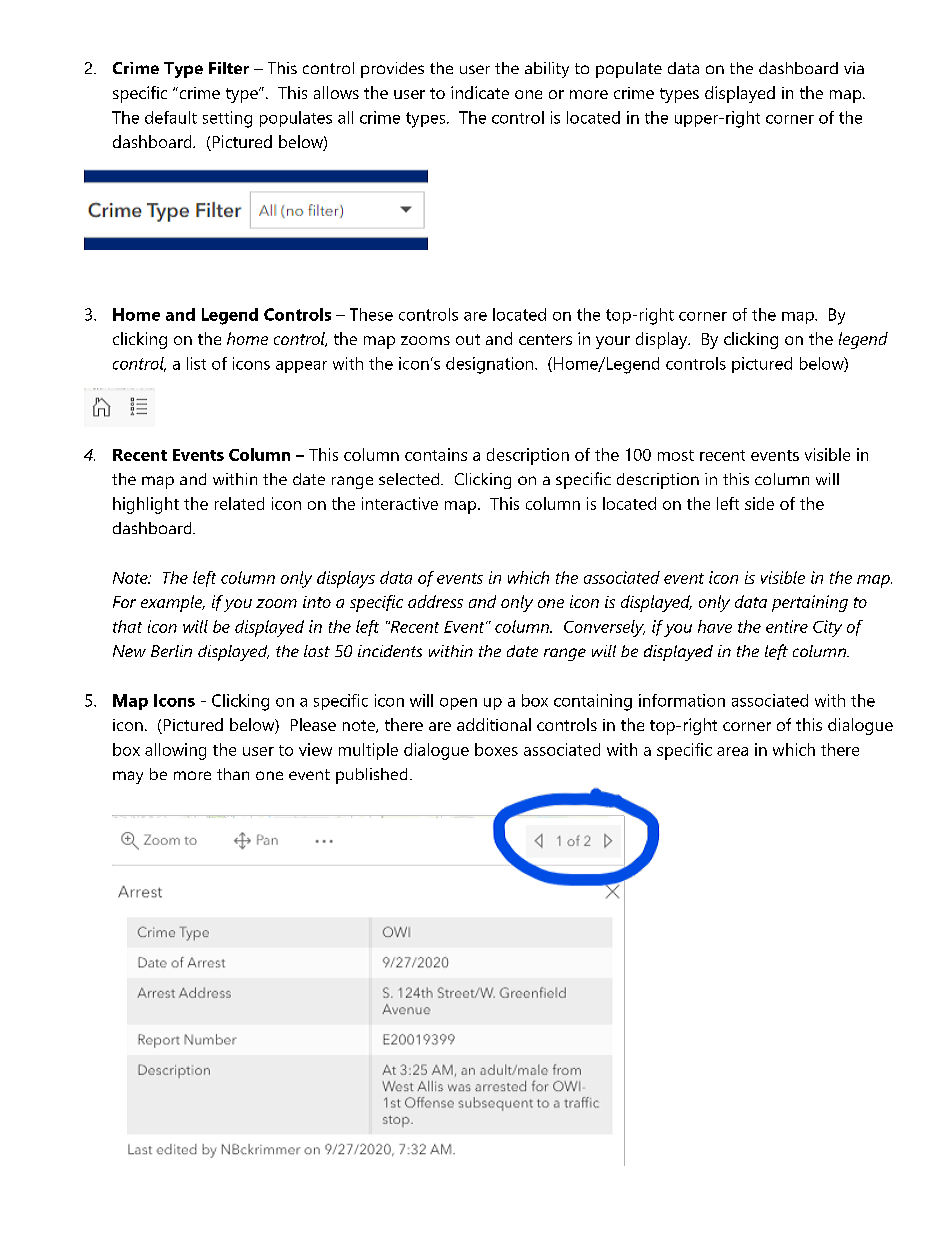  Describe the element at coordinates (229, 68) in the screenshot. I see `Filter` at that location.
